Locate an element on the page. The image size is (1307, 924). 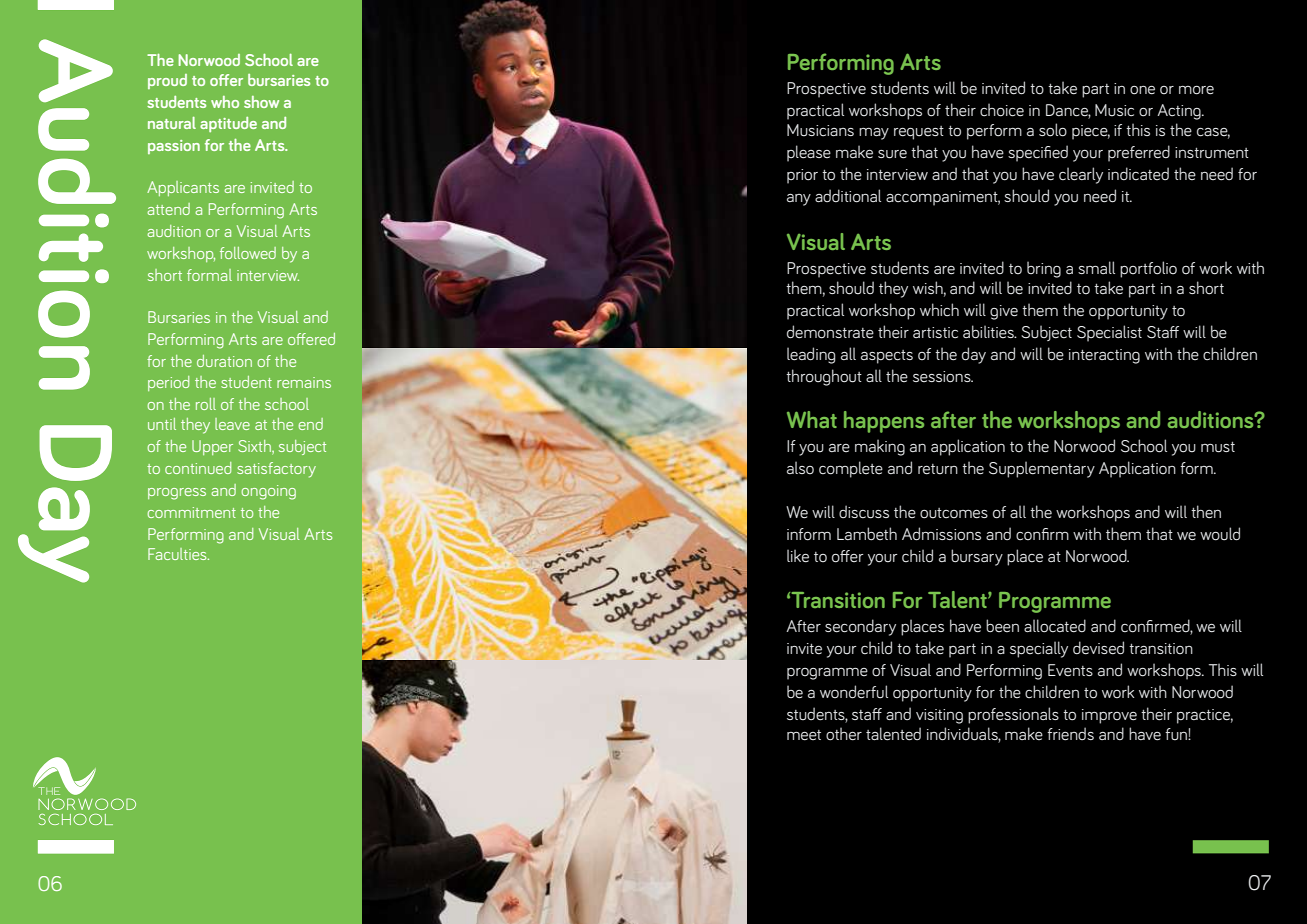
show is located at coordinates (261, 102).
